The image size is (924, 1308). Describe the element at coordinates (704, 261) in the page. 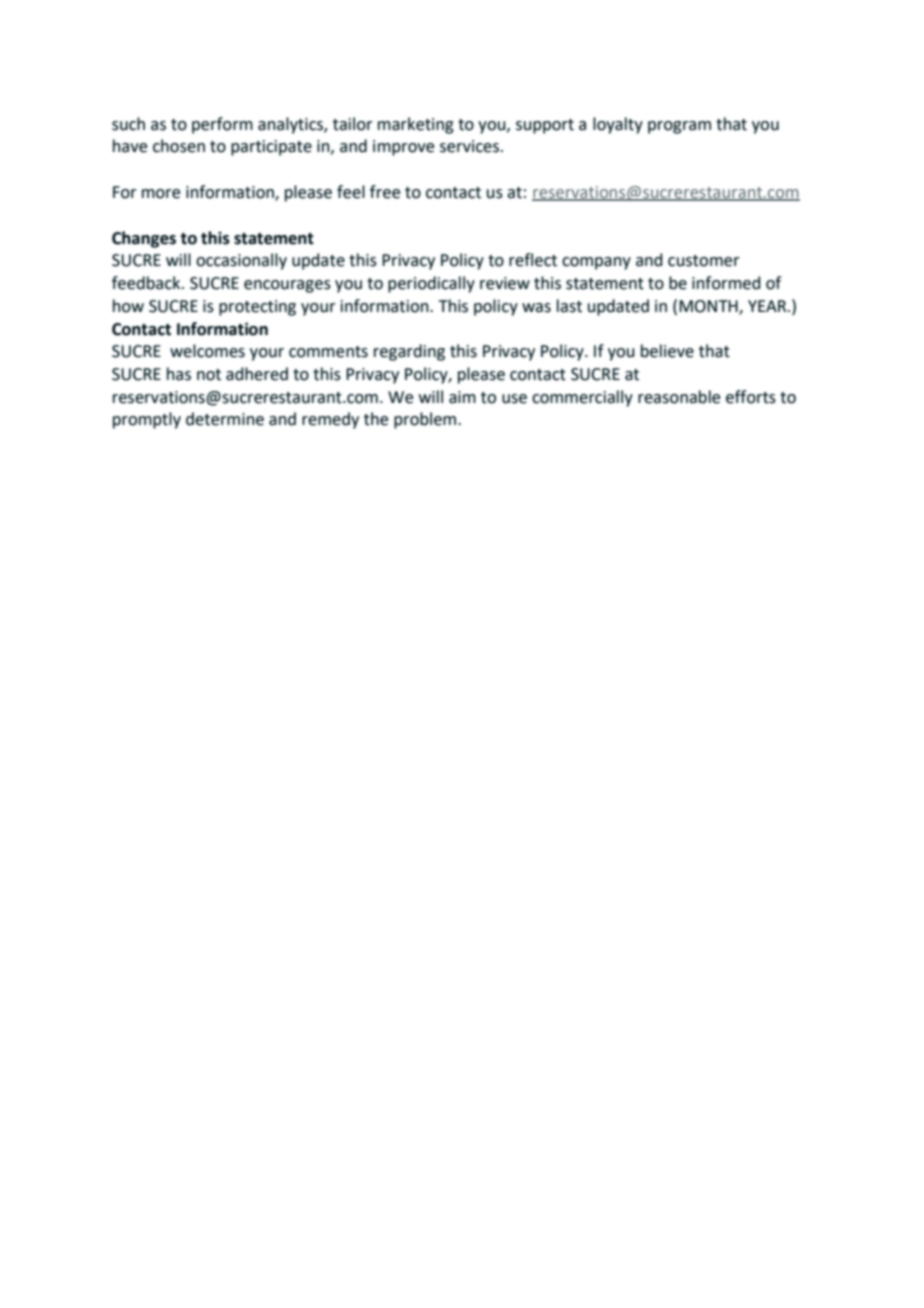

I see `customer` at that location.
